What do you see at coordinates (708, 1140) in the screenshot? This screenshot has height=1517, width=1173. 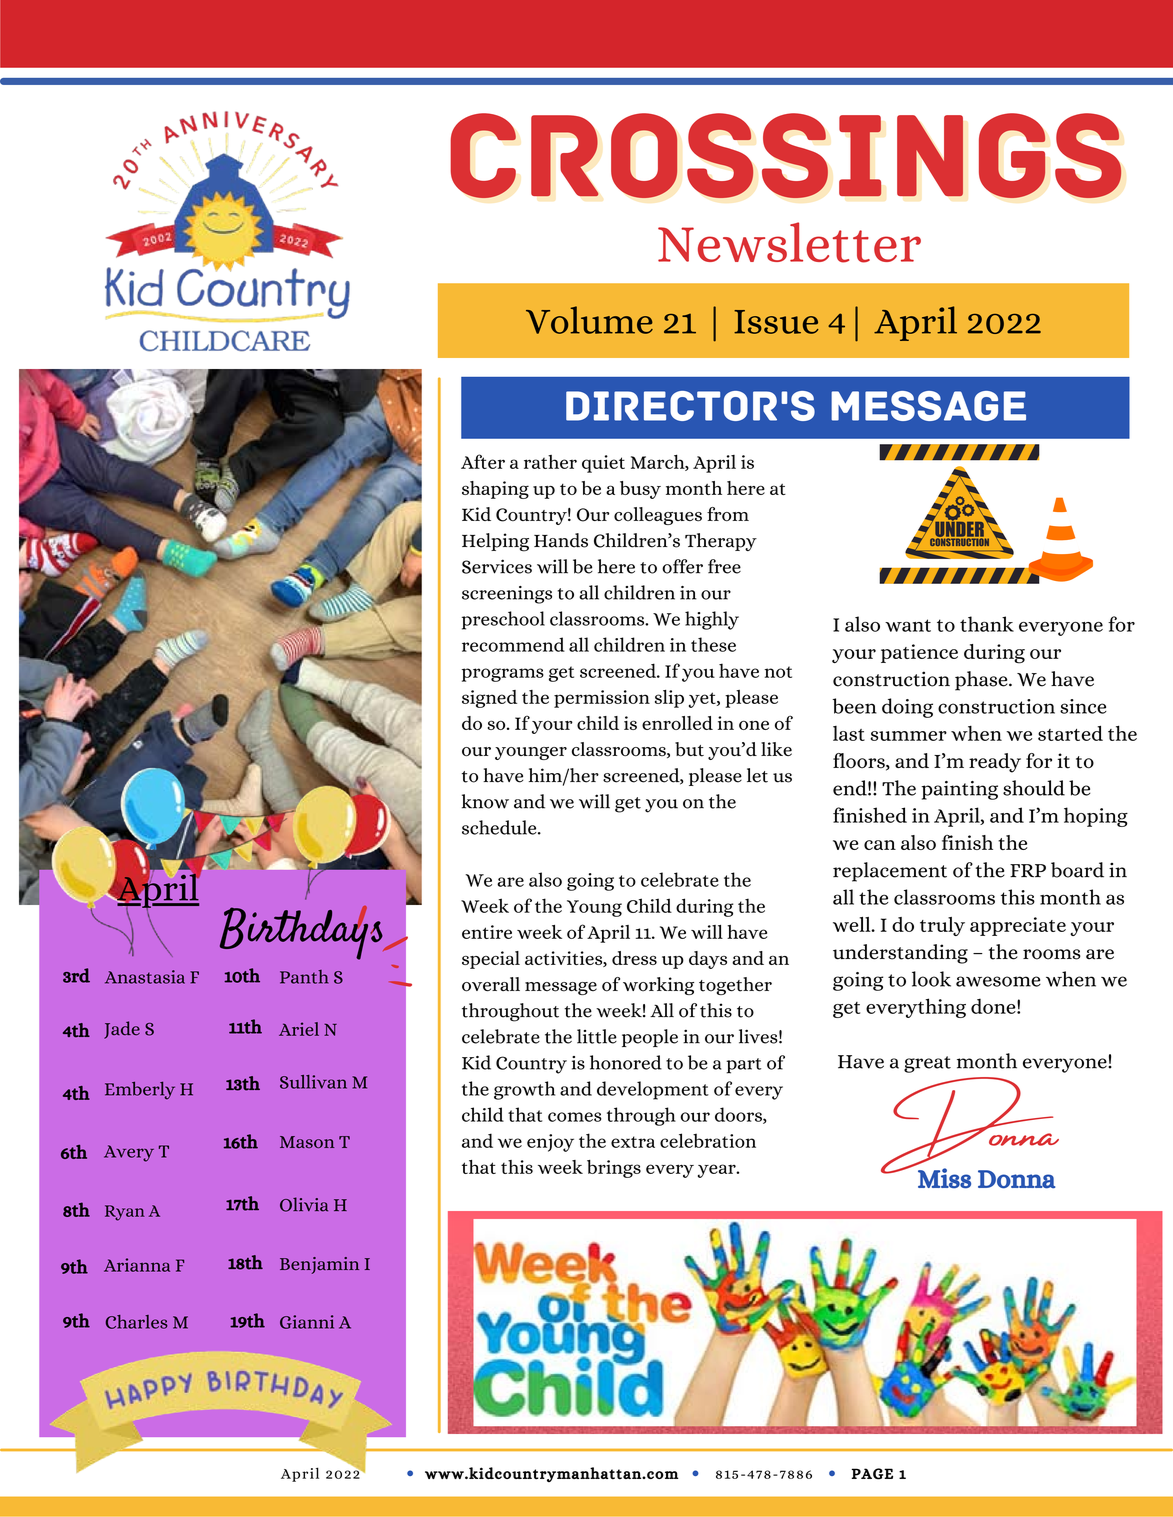 I see `celebration` at bounding box center [708, 1140].
